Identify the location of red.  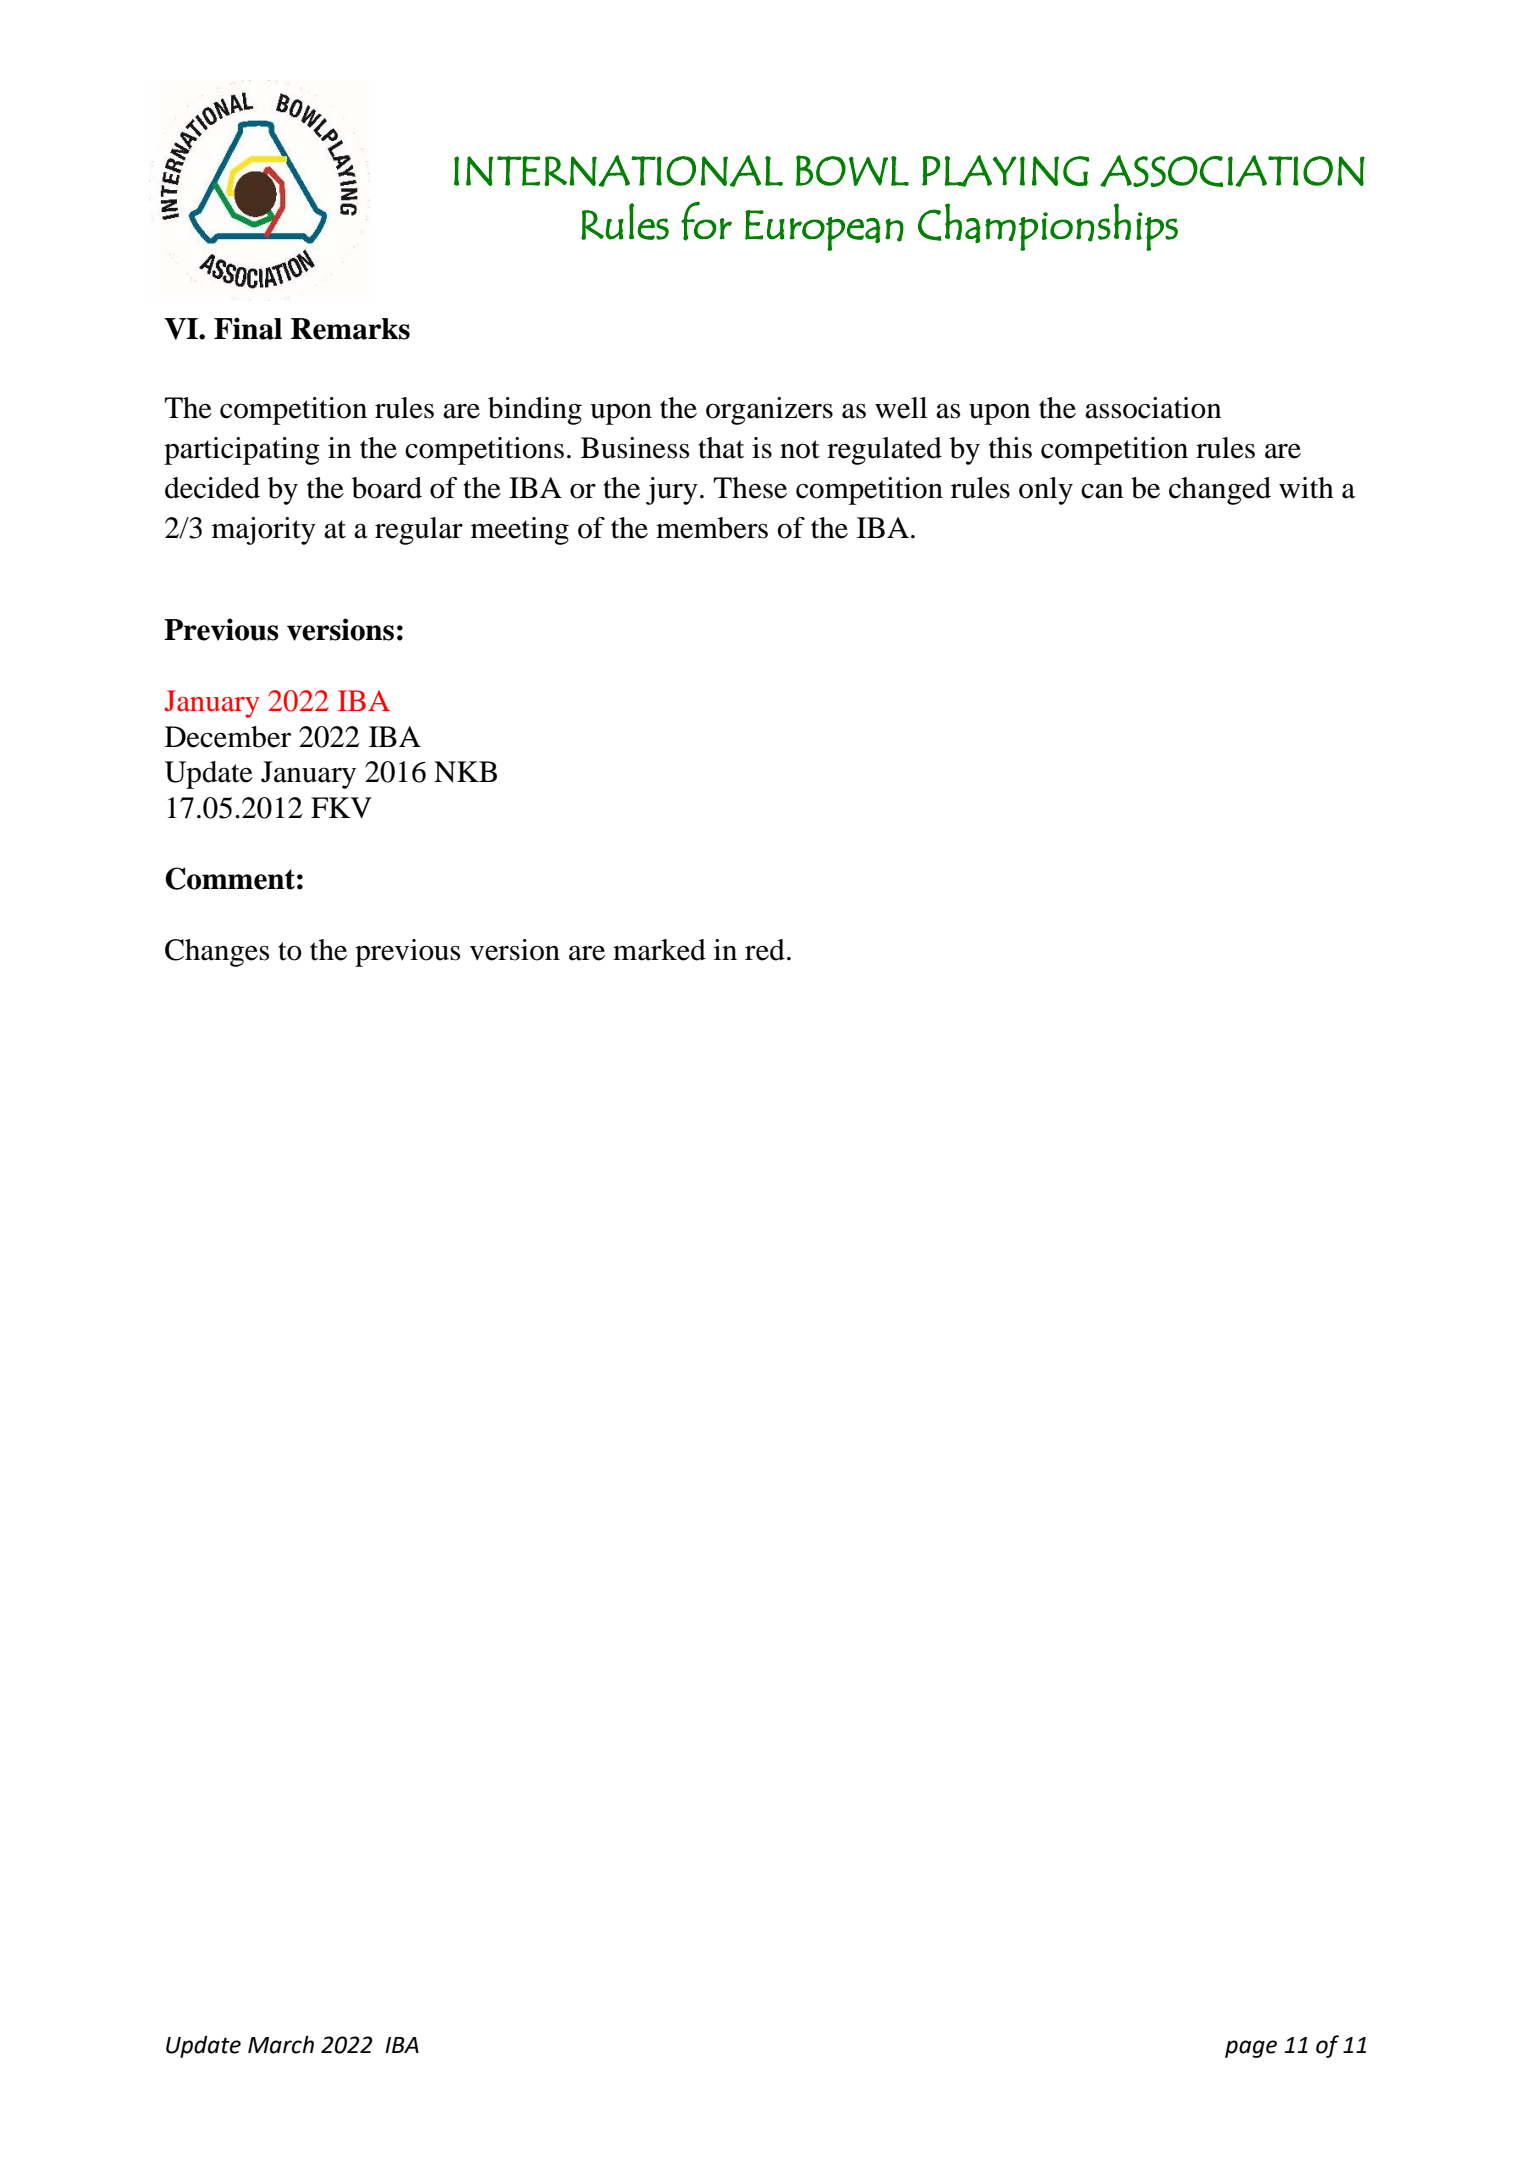
(765, 950).
